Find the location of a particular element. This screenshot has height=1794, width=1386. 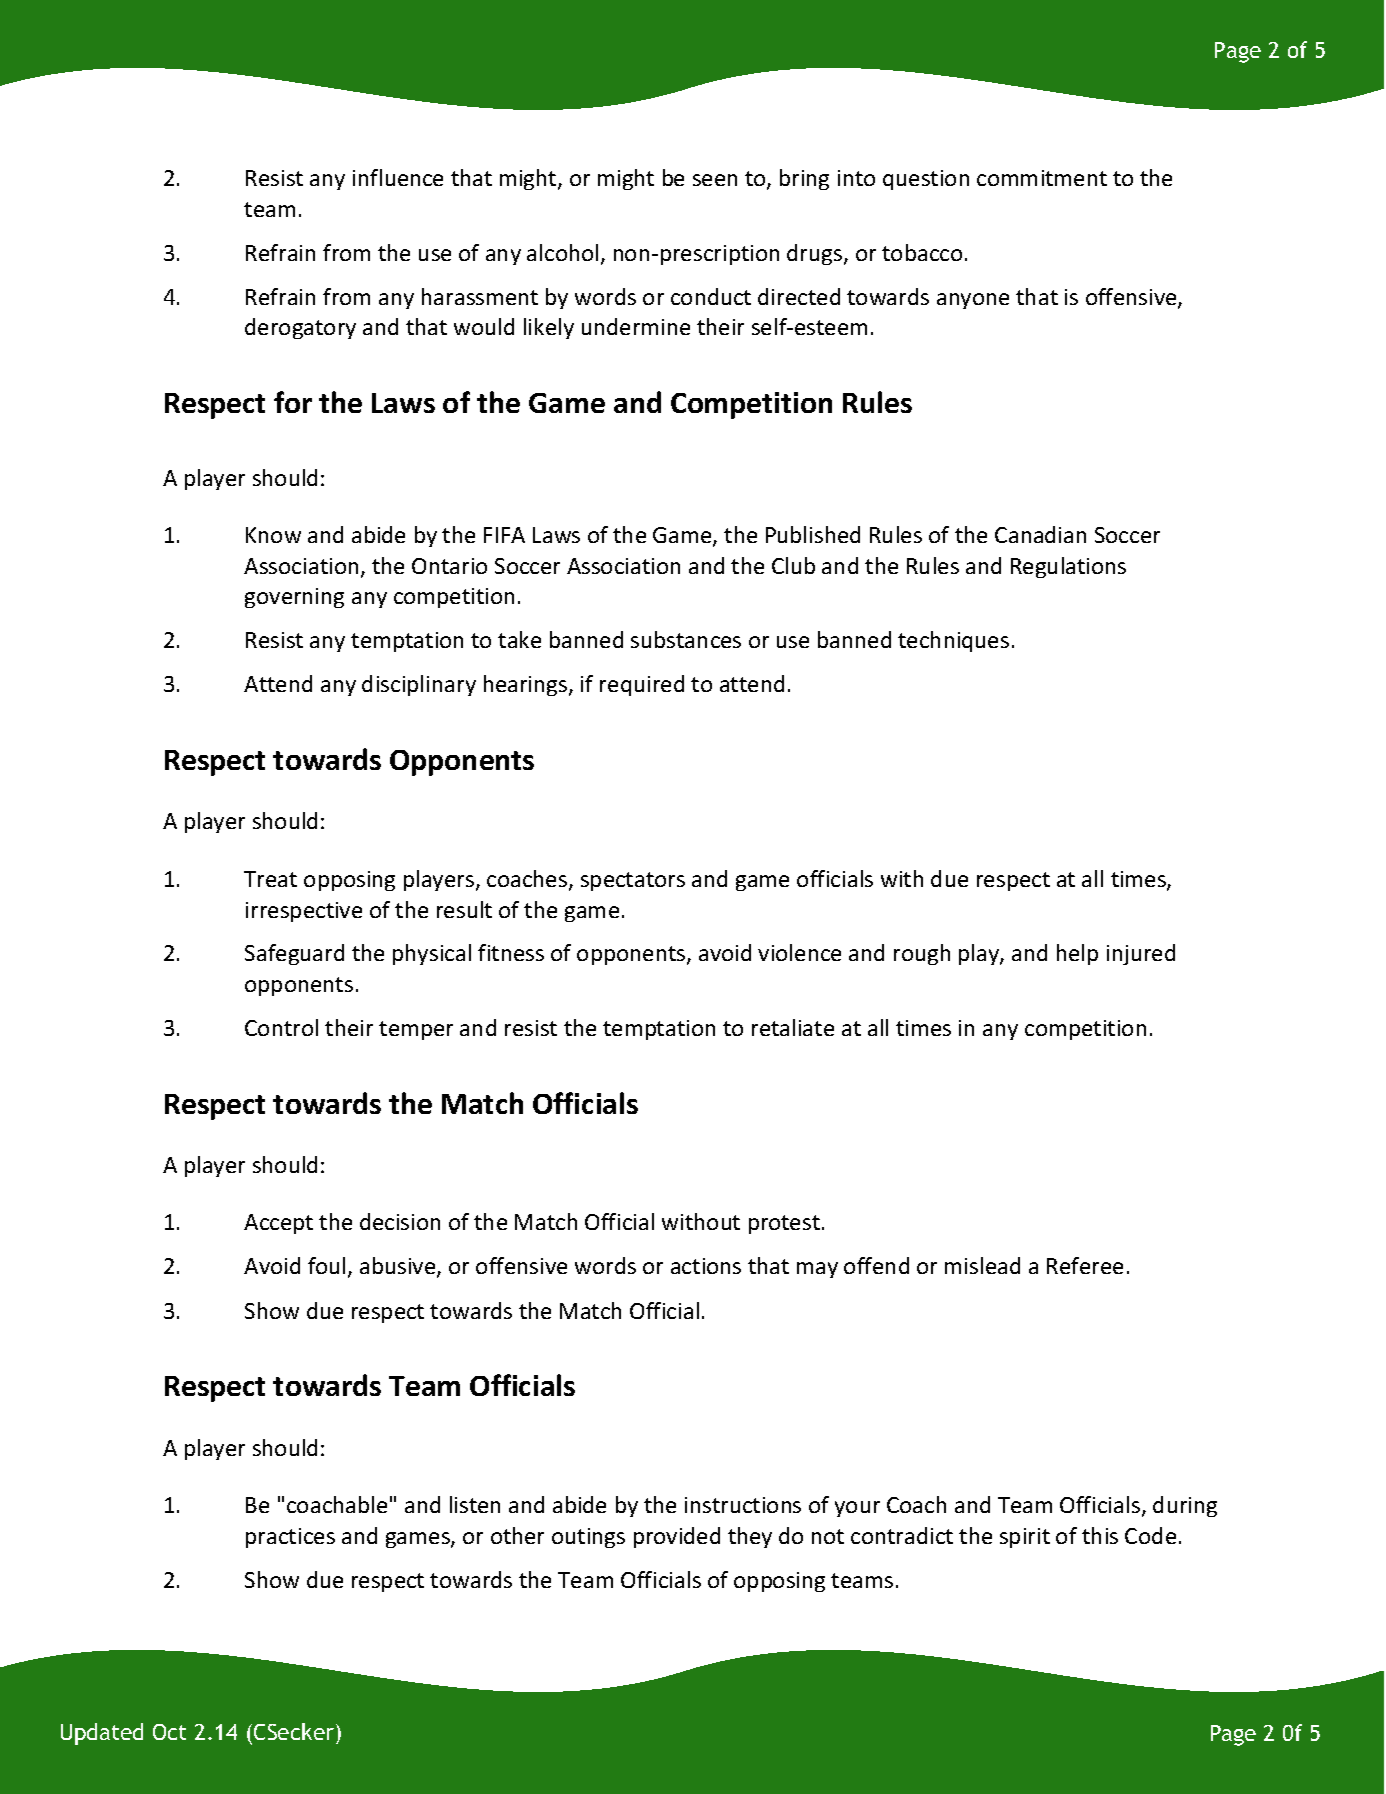

foul is located at coordinates (326, 1265).
